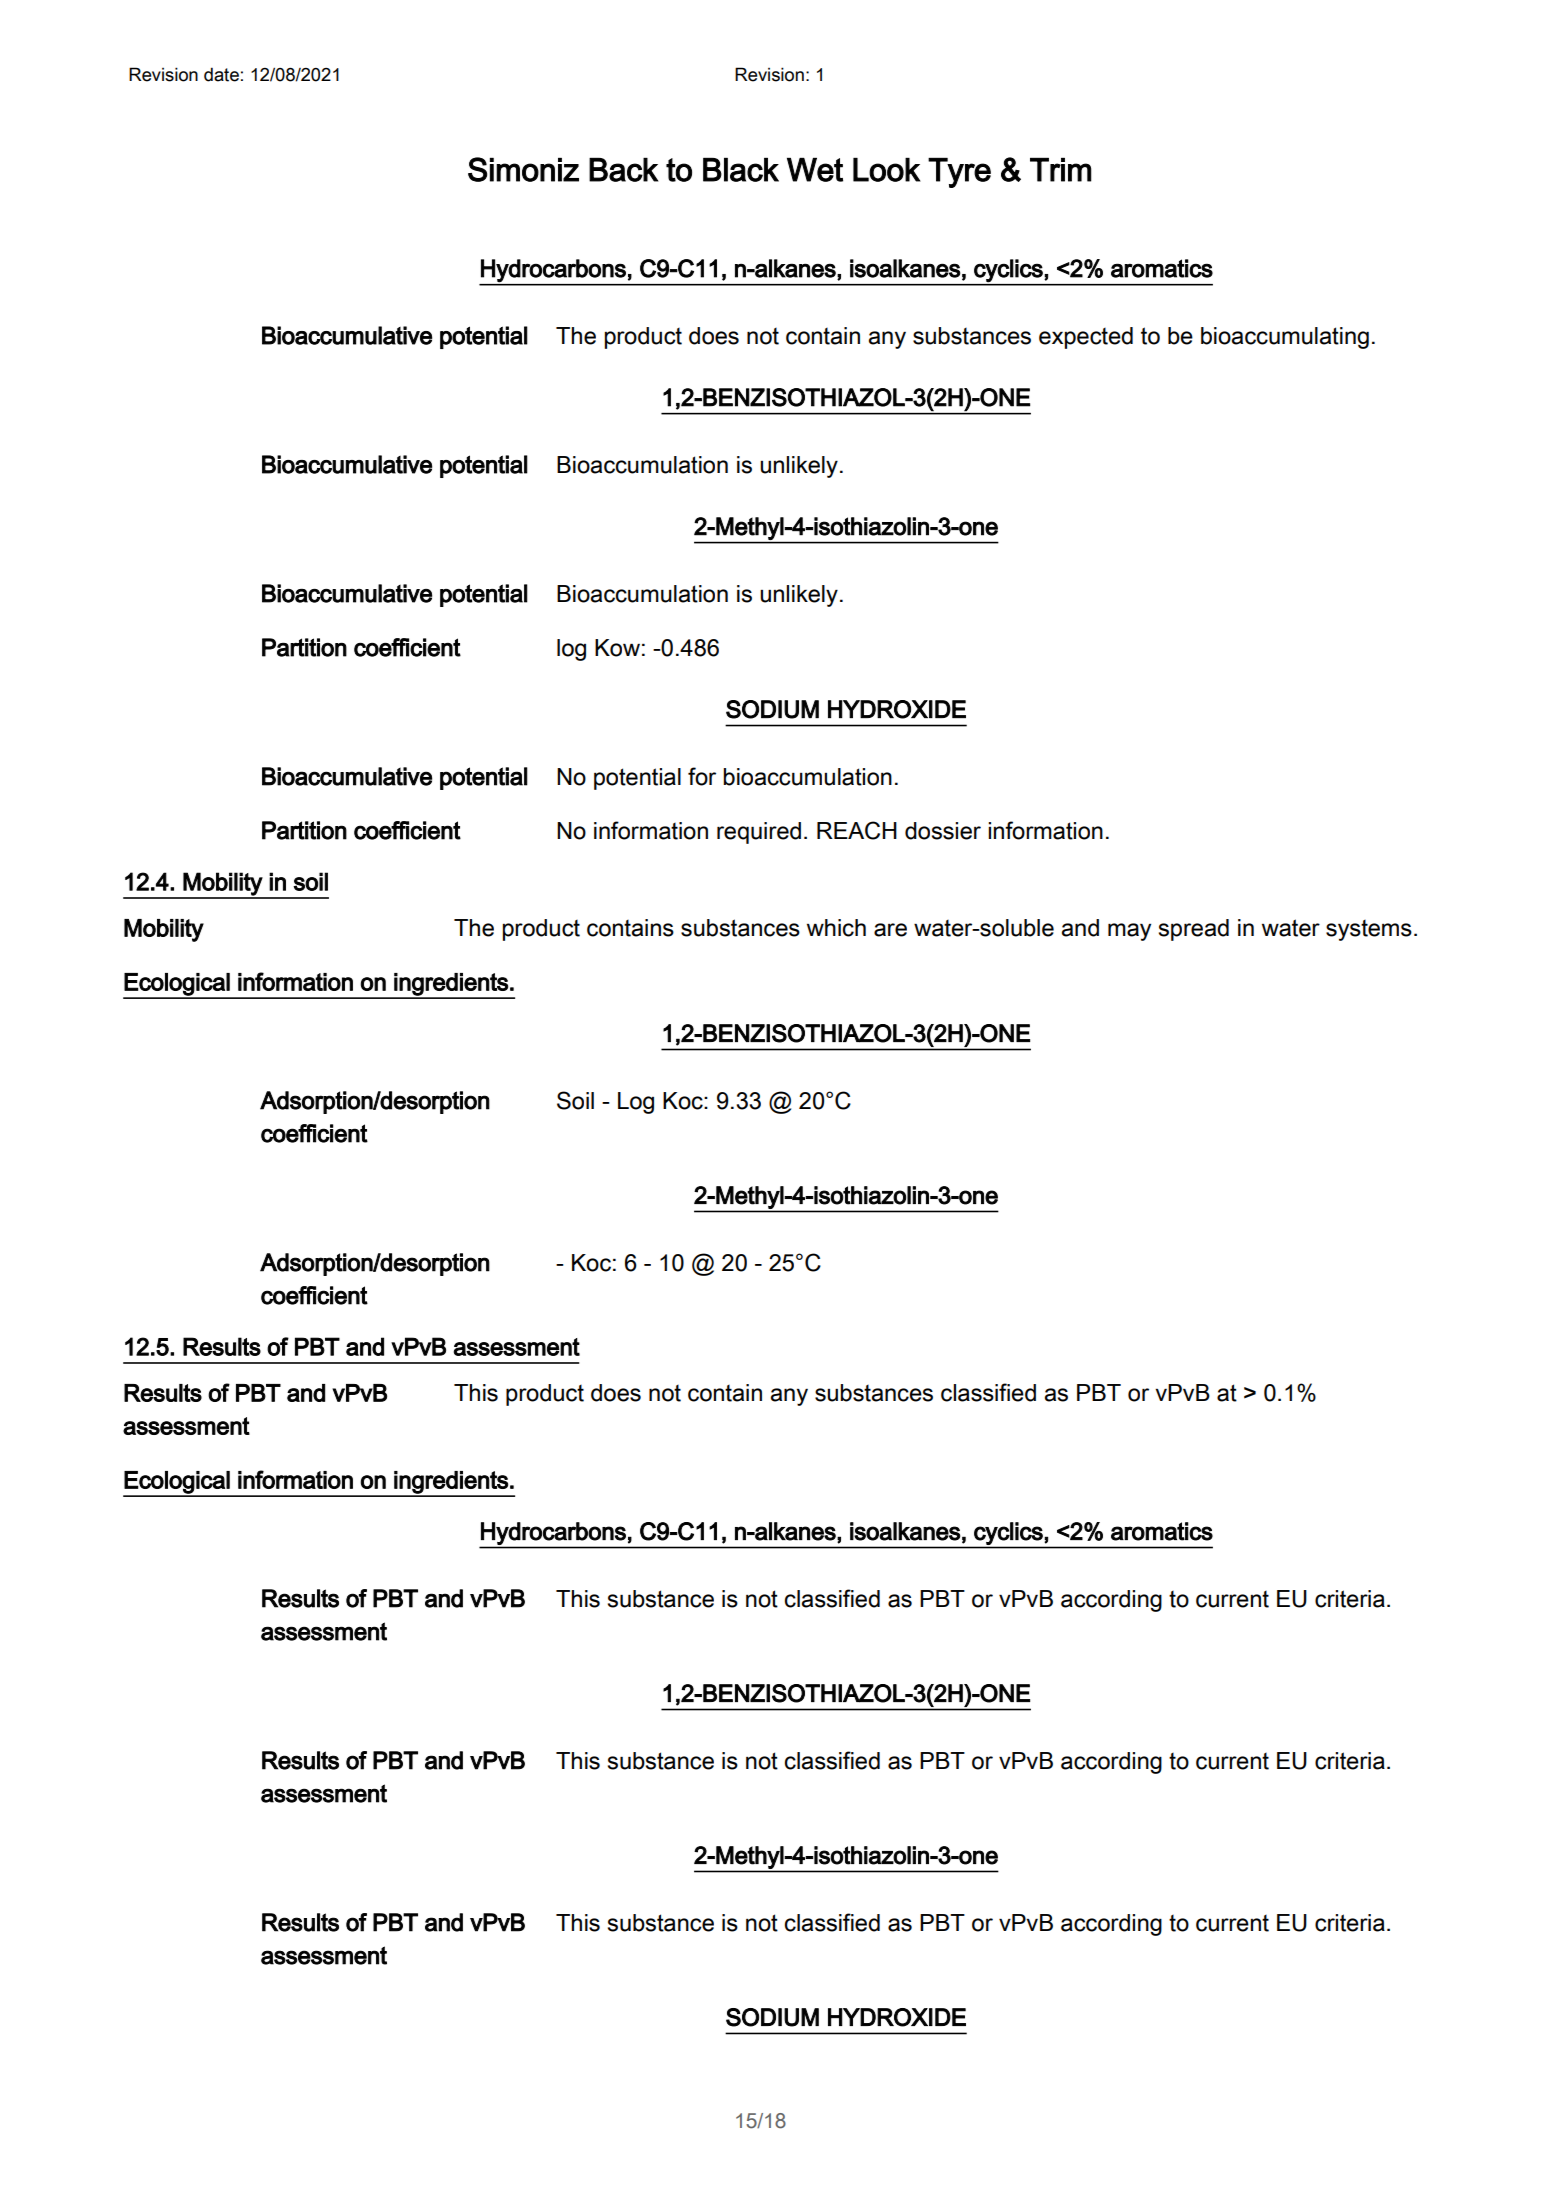 The image size is (1560, 2207). What do you see at coordinates (221, 74) in the image?
I see `date` at bounding box center [221, 74].
